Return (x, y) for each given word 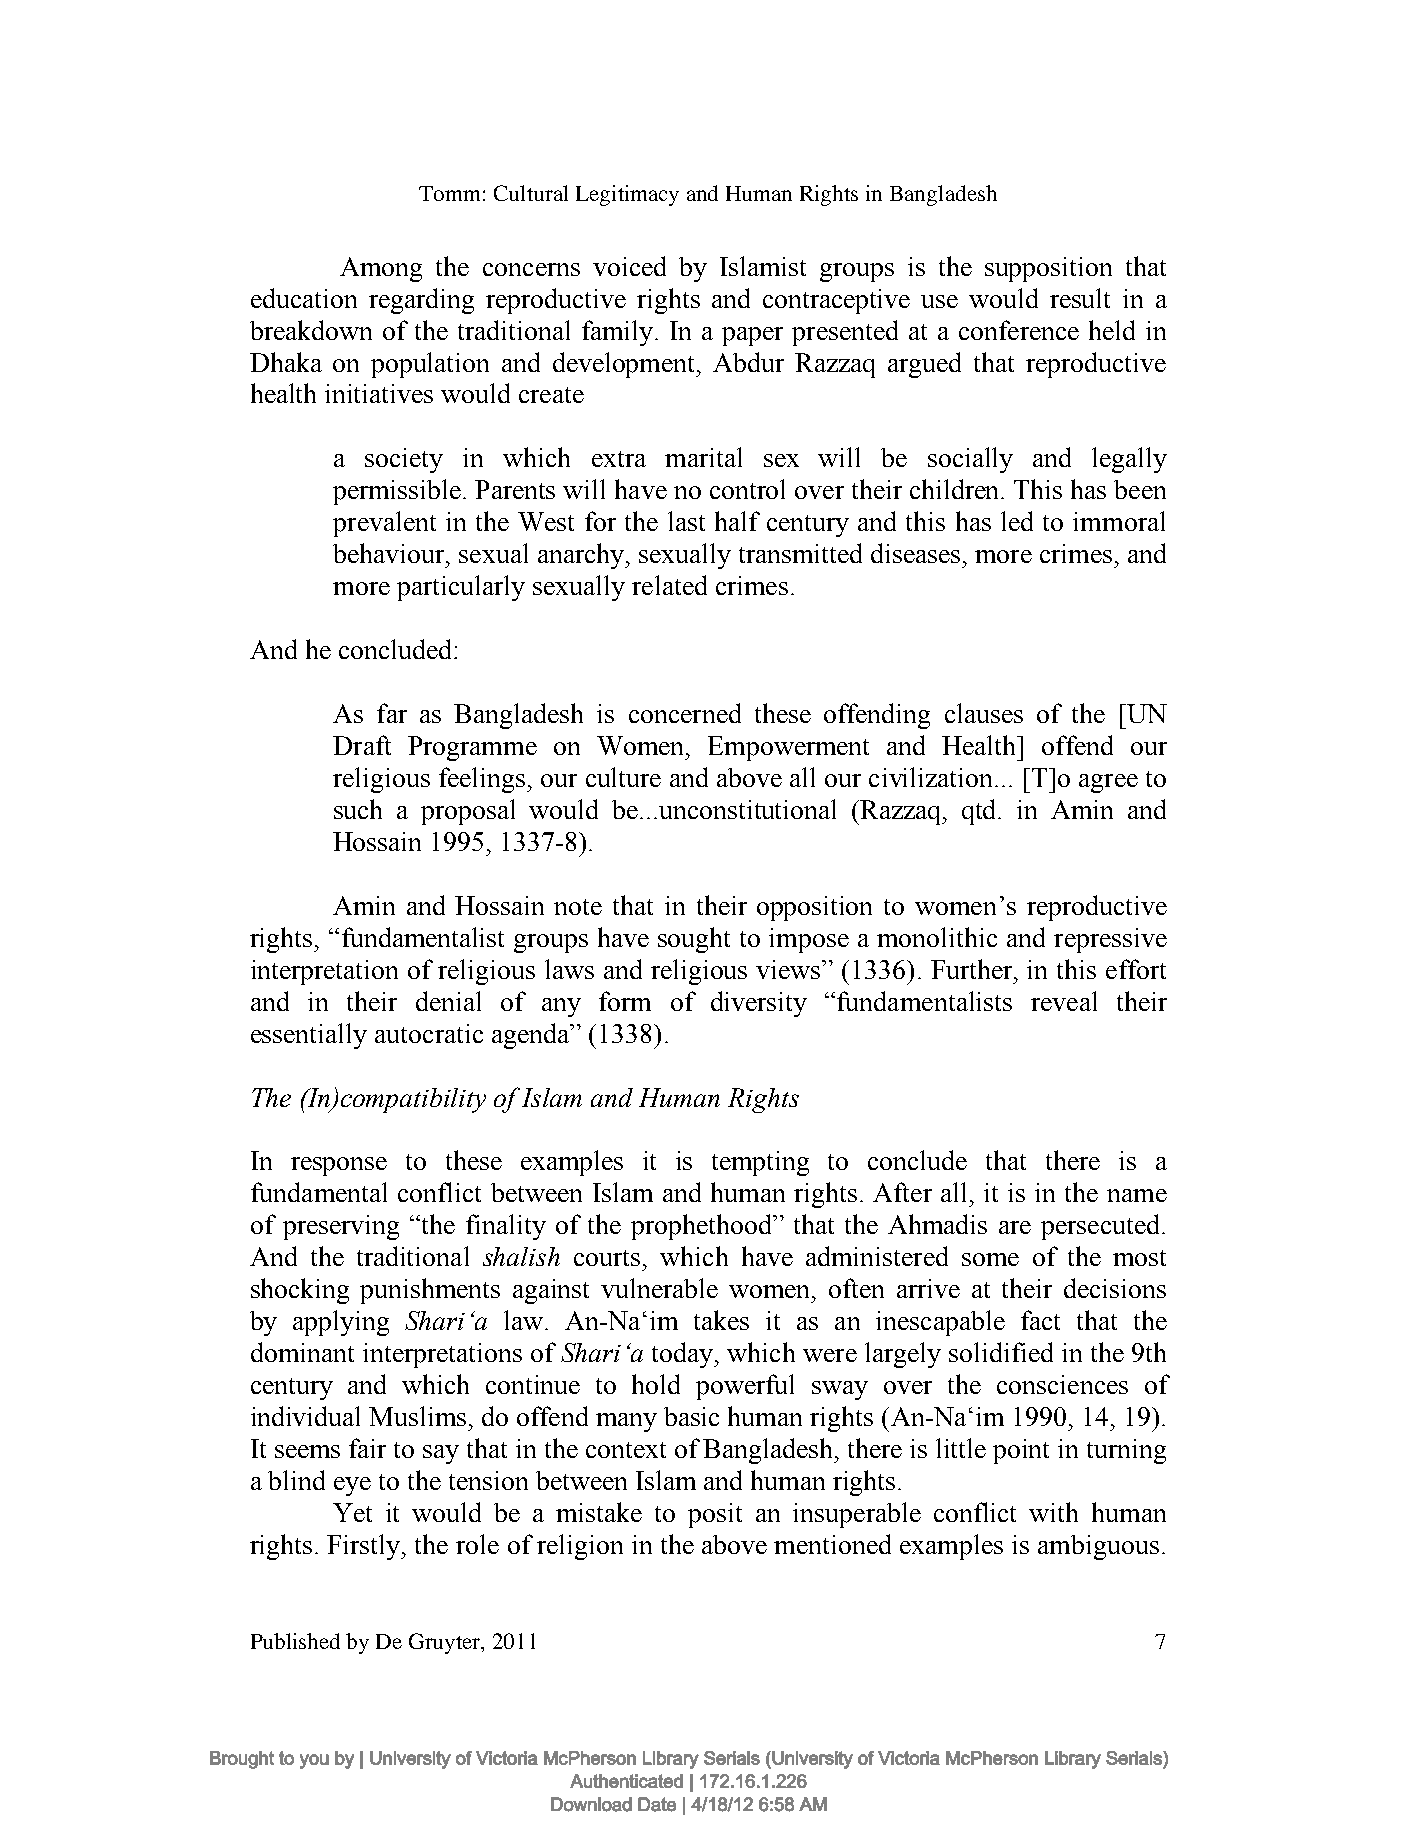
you (314, 1761)
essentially (309, 1036)
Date (657, 1804)
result (1080, 298)
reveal (1064, 1001)
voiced (629, 266)
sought (694, 940)
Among (381, 269)
